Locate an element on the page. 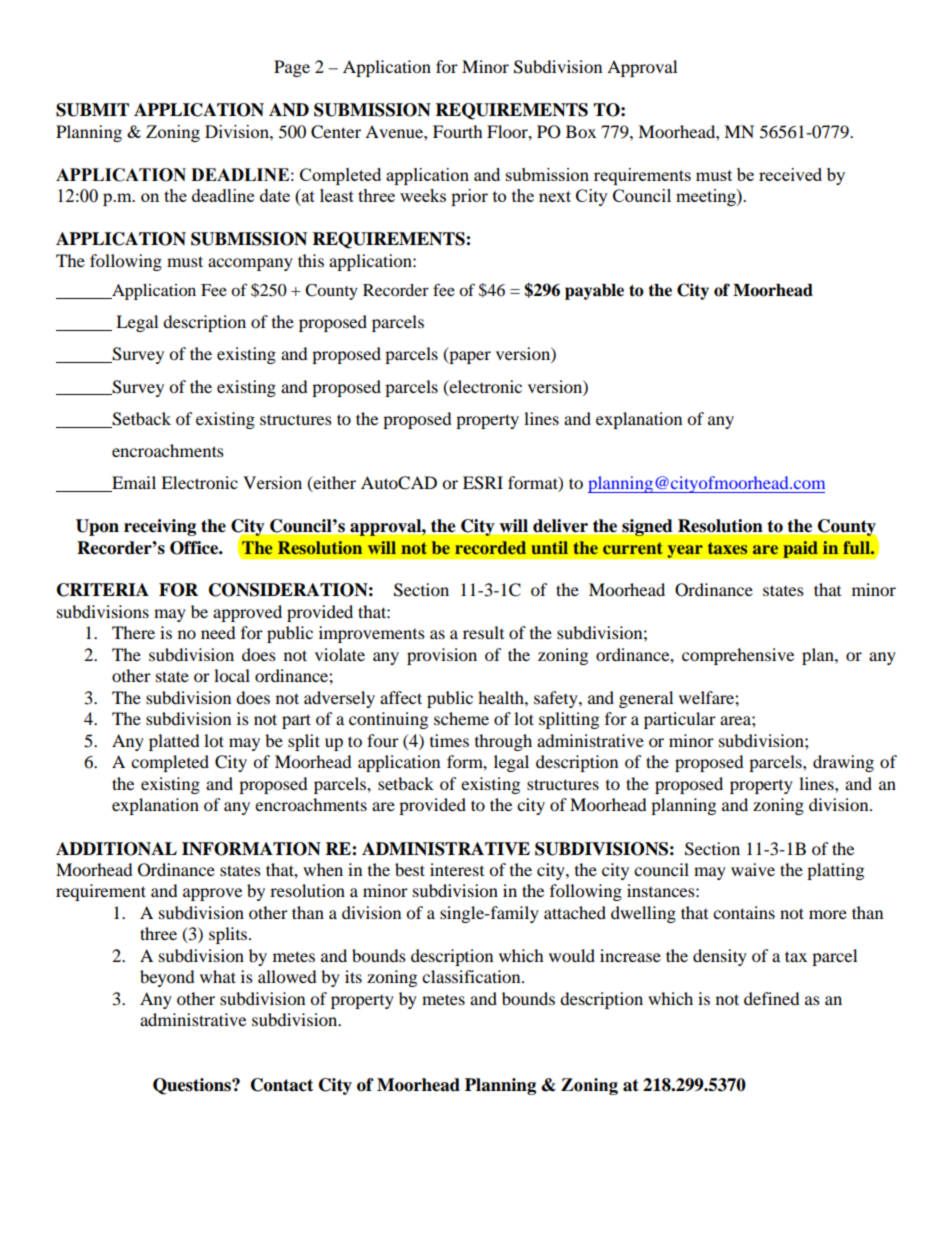 The height and width of the document is (1233, 952). Box is located at coordinates (581, 131).
